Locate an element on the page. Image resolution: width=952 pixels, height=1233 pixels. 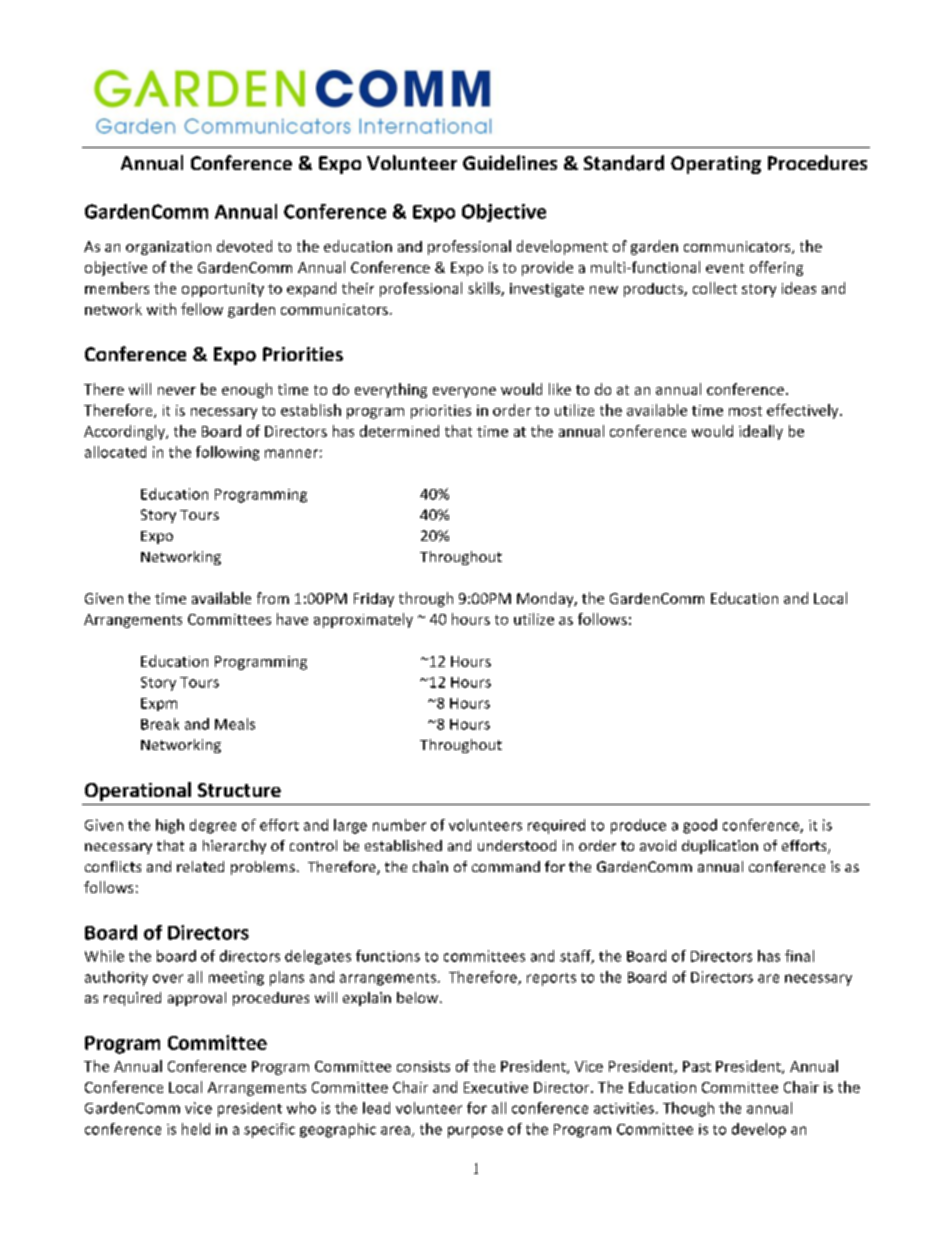
from is located at coordinates (273, 598).
